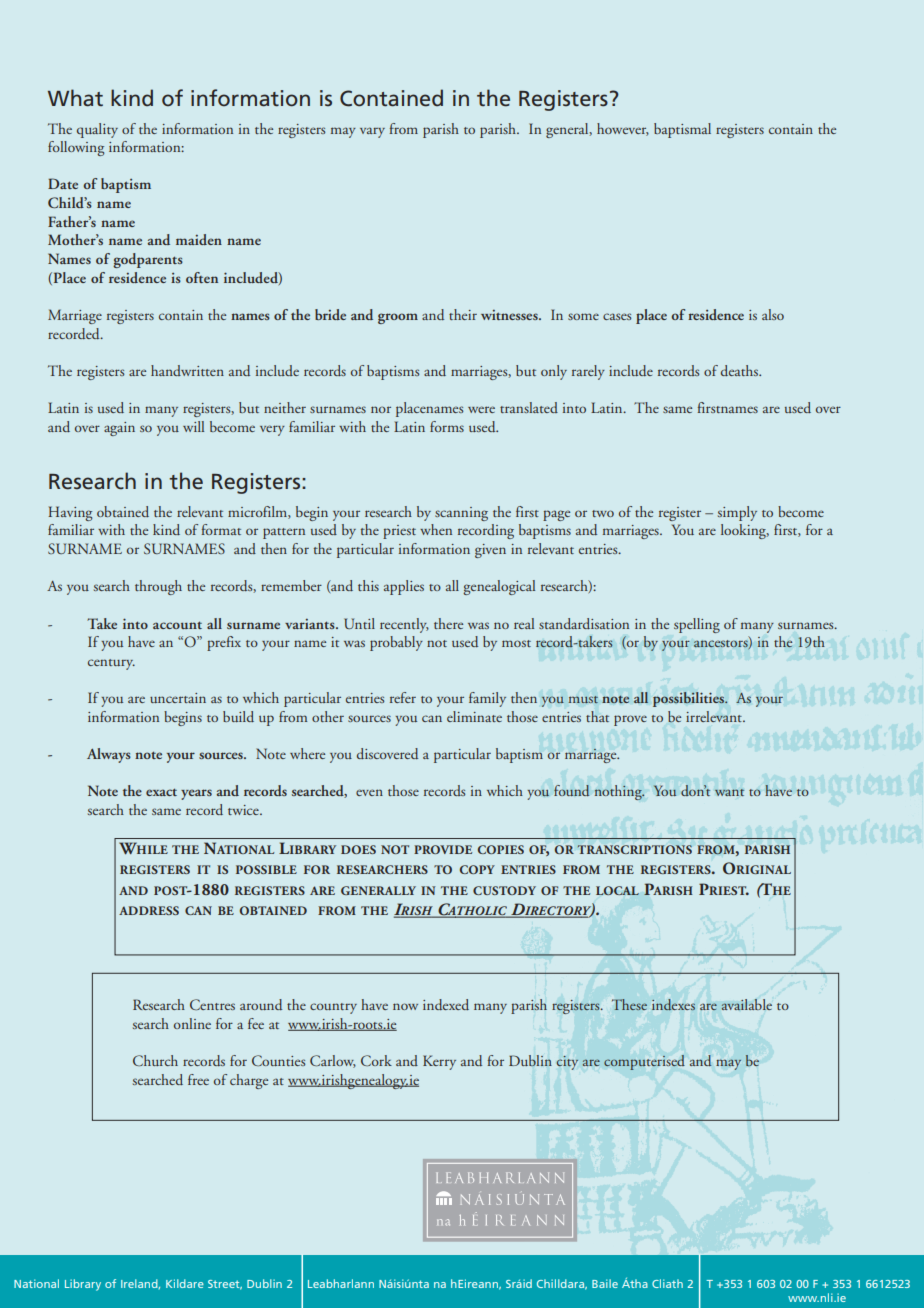 This page has width=924, height=1308. I want to click on quality, so click(97, 130).
